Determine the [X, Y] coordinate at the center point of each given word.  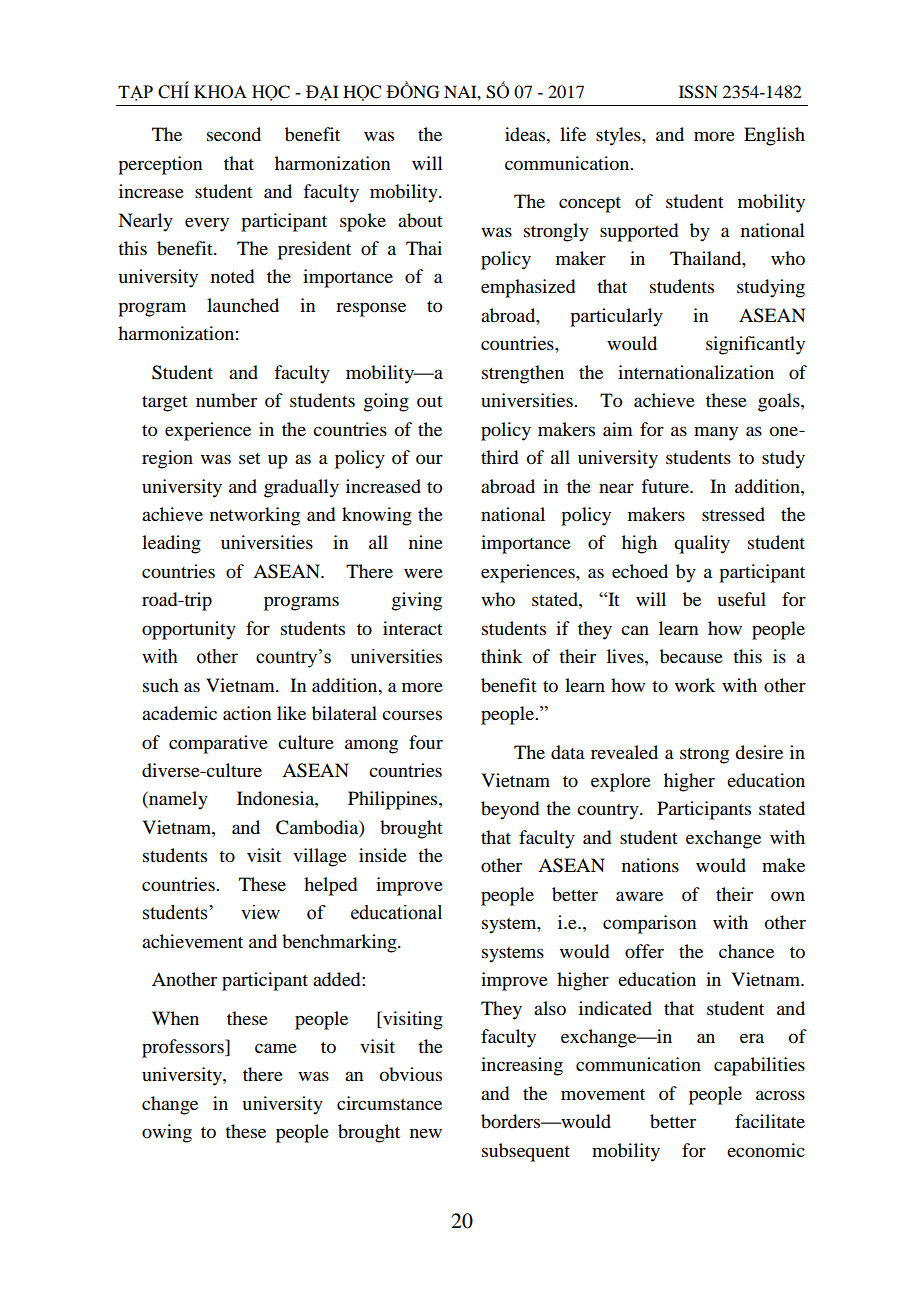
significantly [755, 345]
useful [741, 599]
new [426, 1133]
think [501, 656]
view [260, 912]
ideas [526, 134]
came [276, 1048]
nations [650, 865]
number [226, 400]
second [234, 134]
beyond [510, 810]
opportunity [189, 630]
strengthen [523, 374]
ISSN [698, 92]
